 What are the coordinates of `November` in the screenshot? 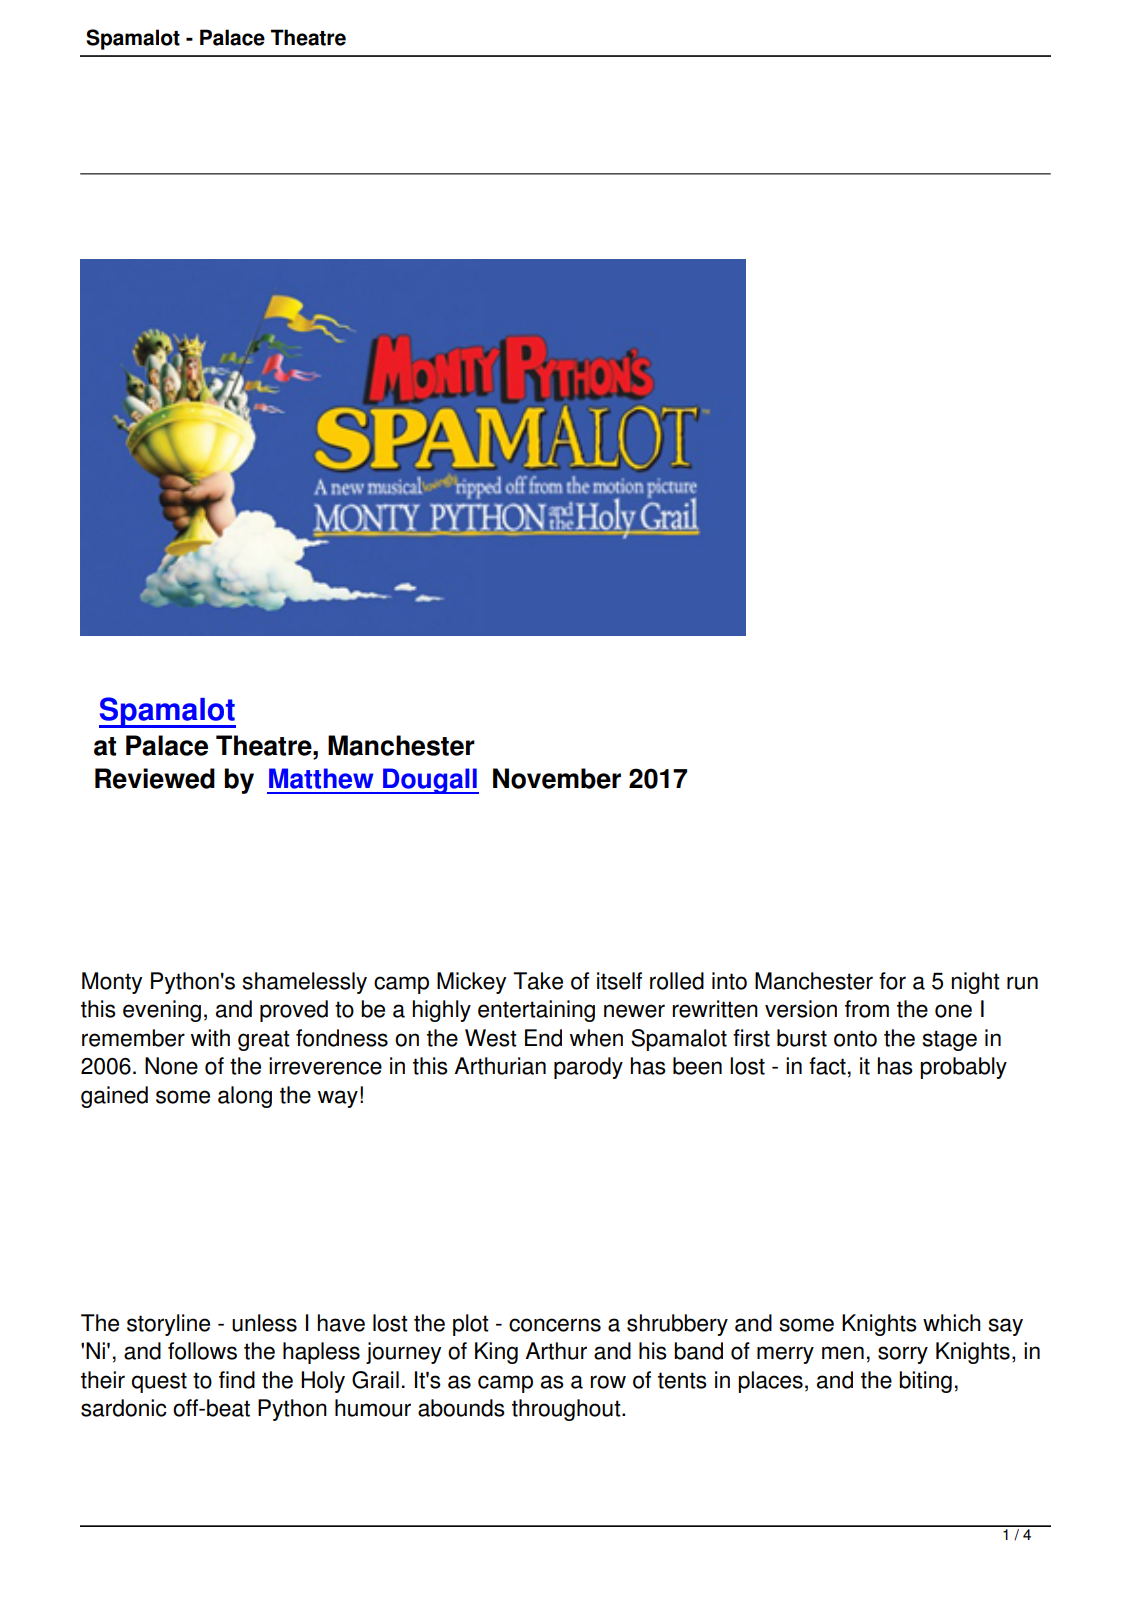 It's located at (557, 778).
